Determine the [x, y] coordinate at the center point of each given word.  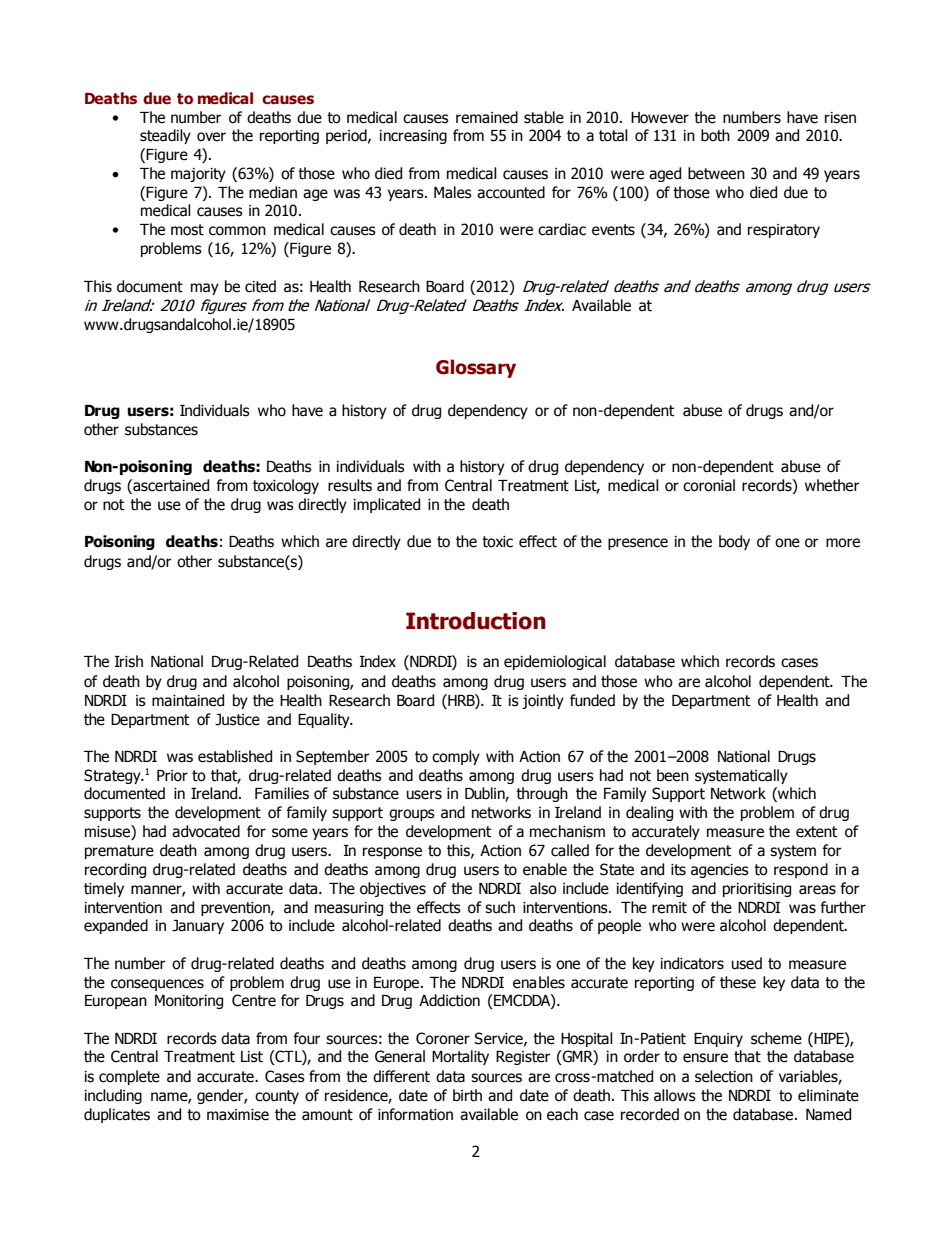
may [205, 289]
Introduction [476, 621]
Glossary [476, 368]
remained [487, 117]
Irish [129, 661]
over [211, 137]
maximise [238, 1115]
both [715, 135]
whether [832, 485]
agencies [720, 871]
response [392, 853]
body [734, 542]
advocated [206, 831]
